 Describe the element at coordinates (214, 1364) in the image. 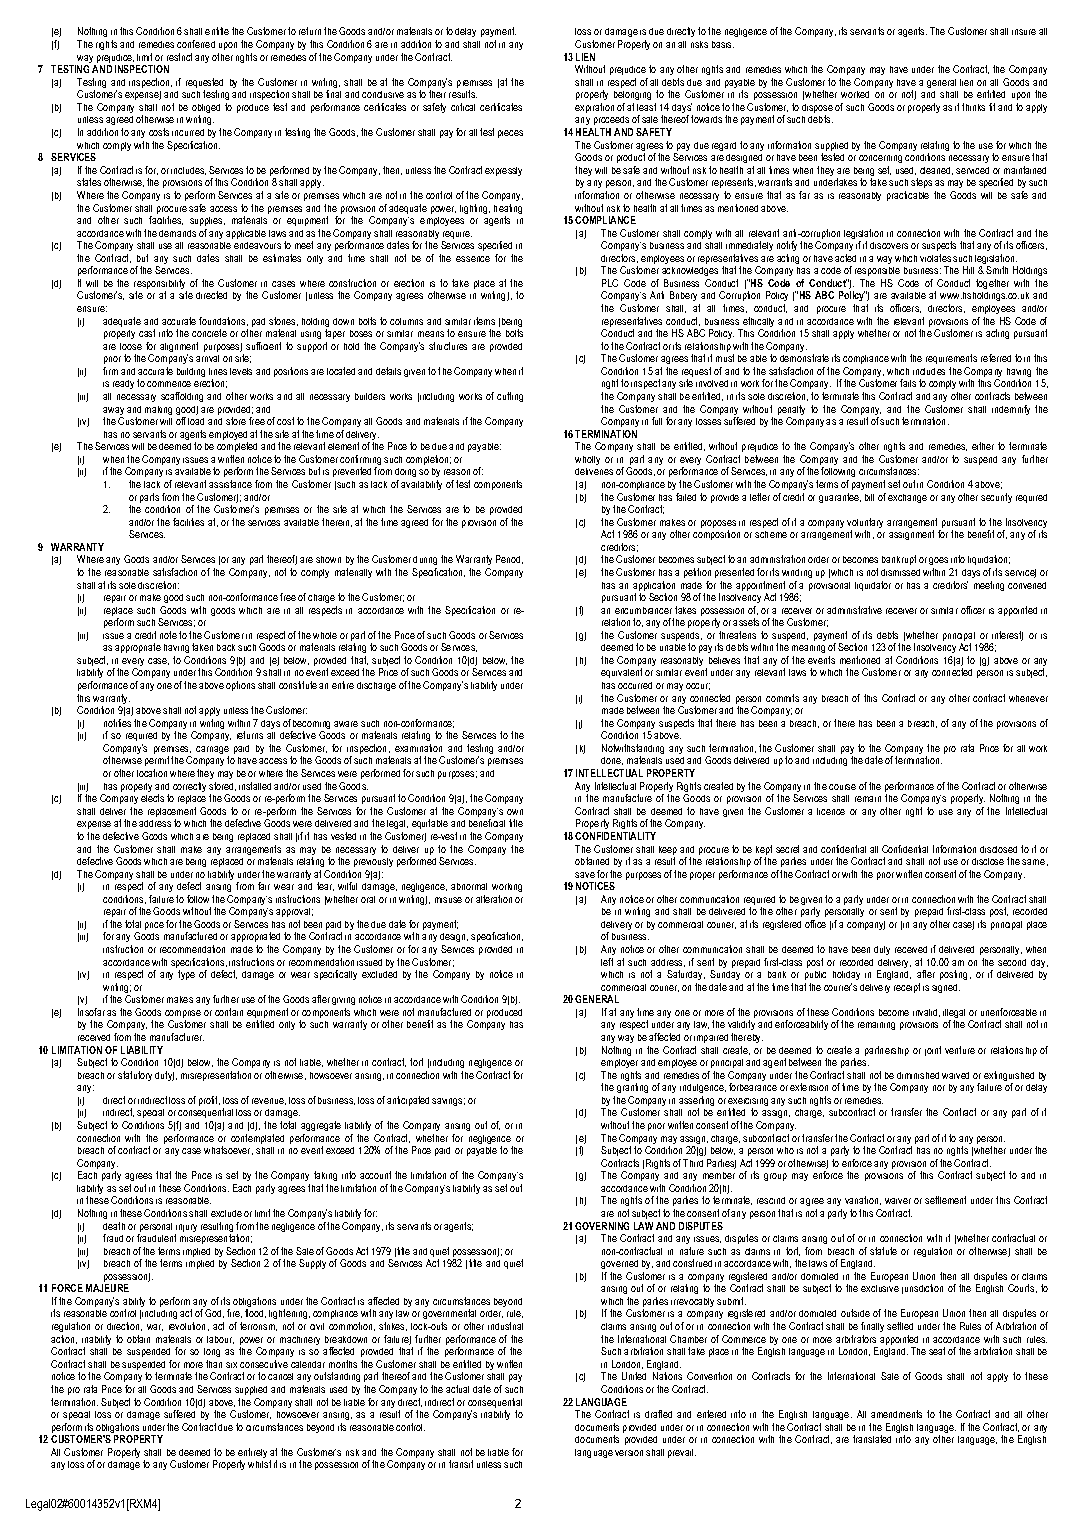

I see `than` at that location.
